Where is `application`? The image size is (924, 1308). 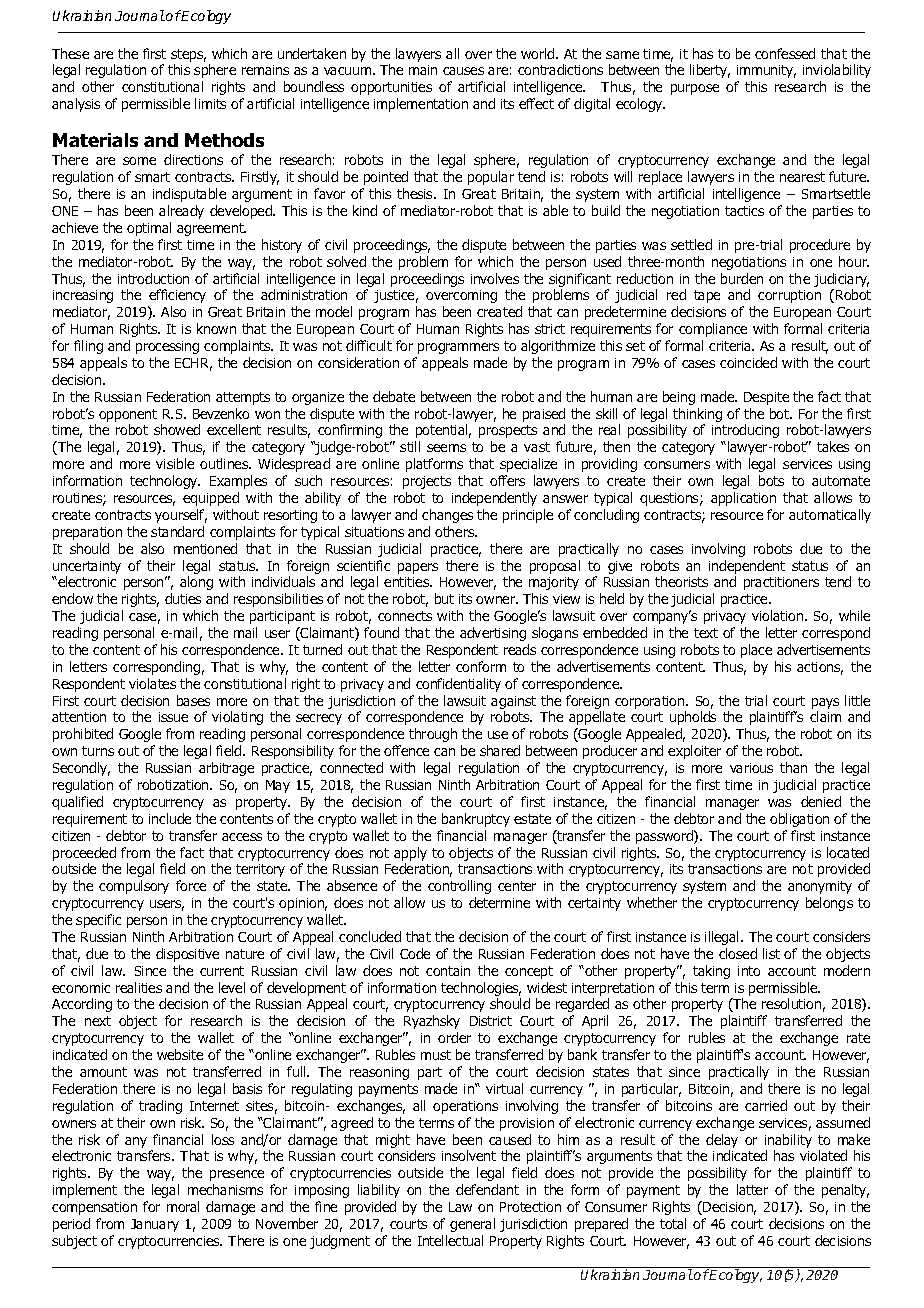
application is located at coordinates (743, 499).
